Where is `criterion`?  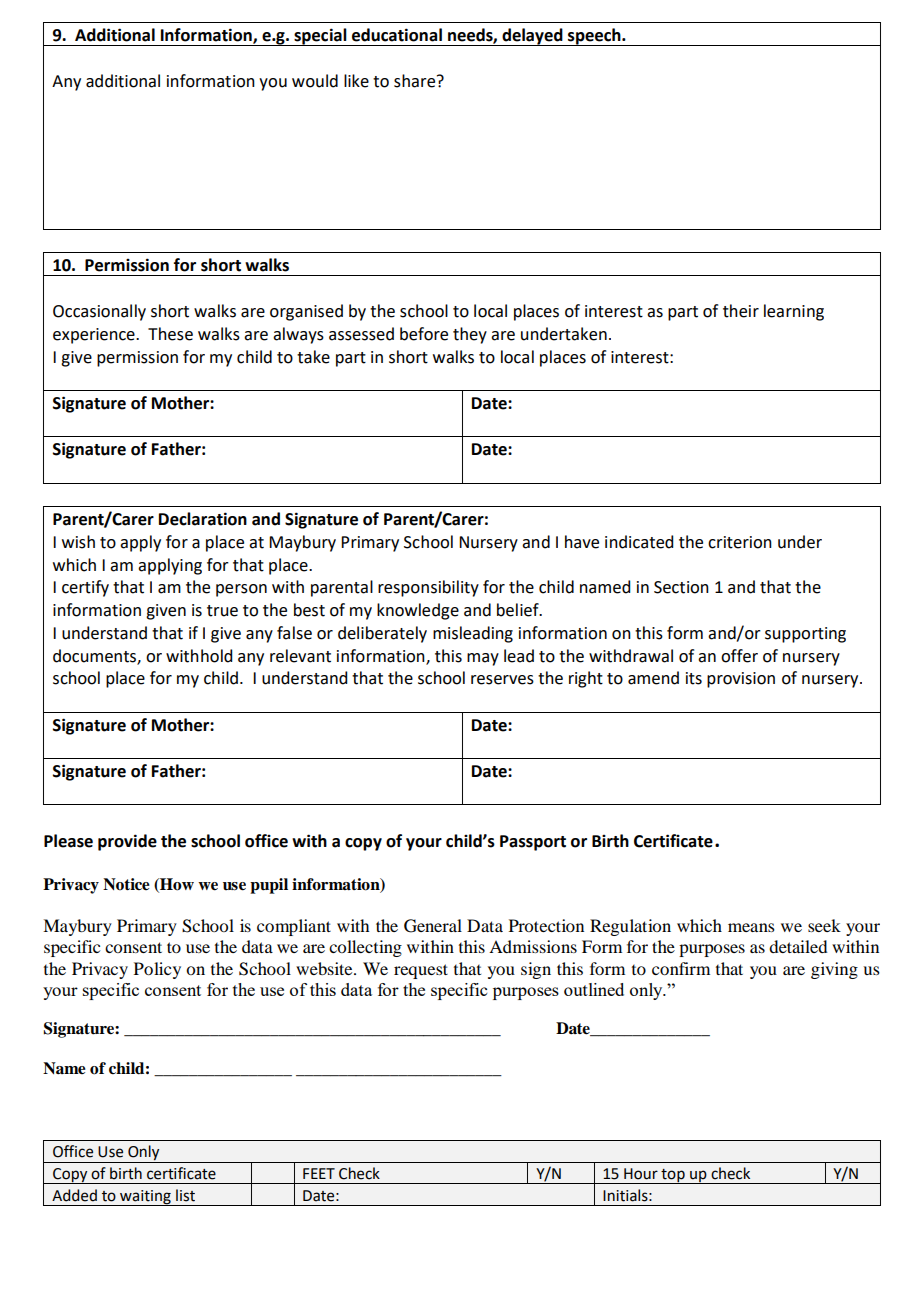 criterion is located at coordinates (740, 542).
